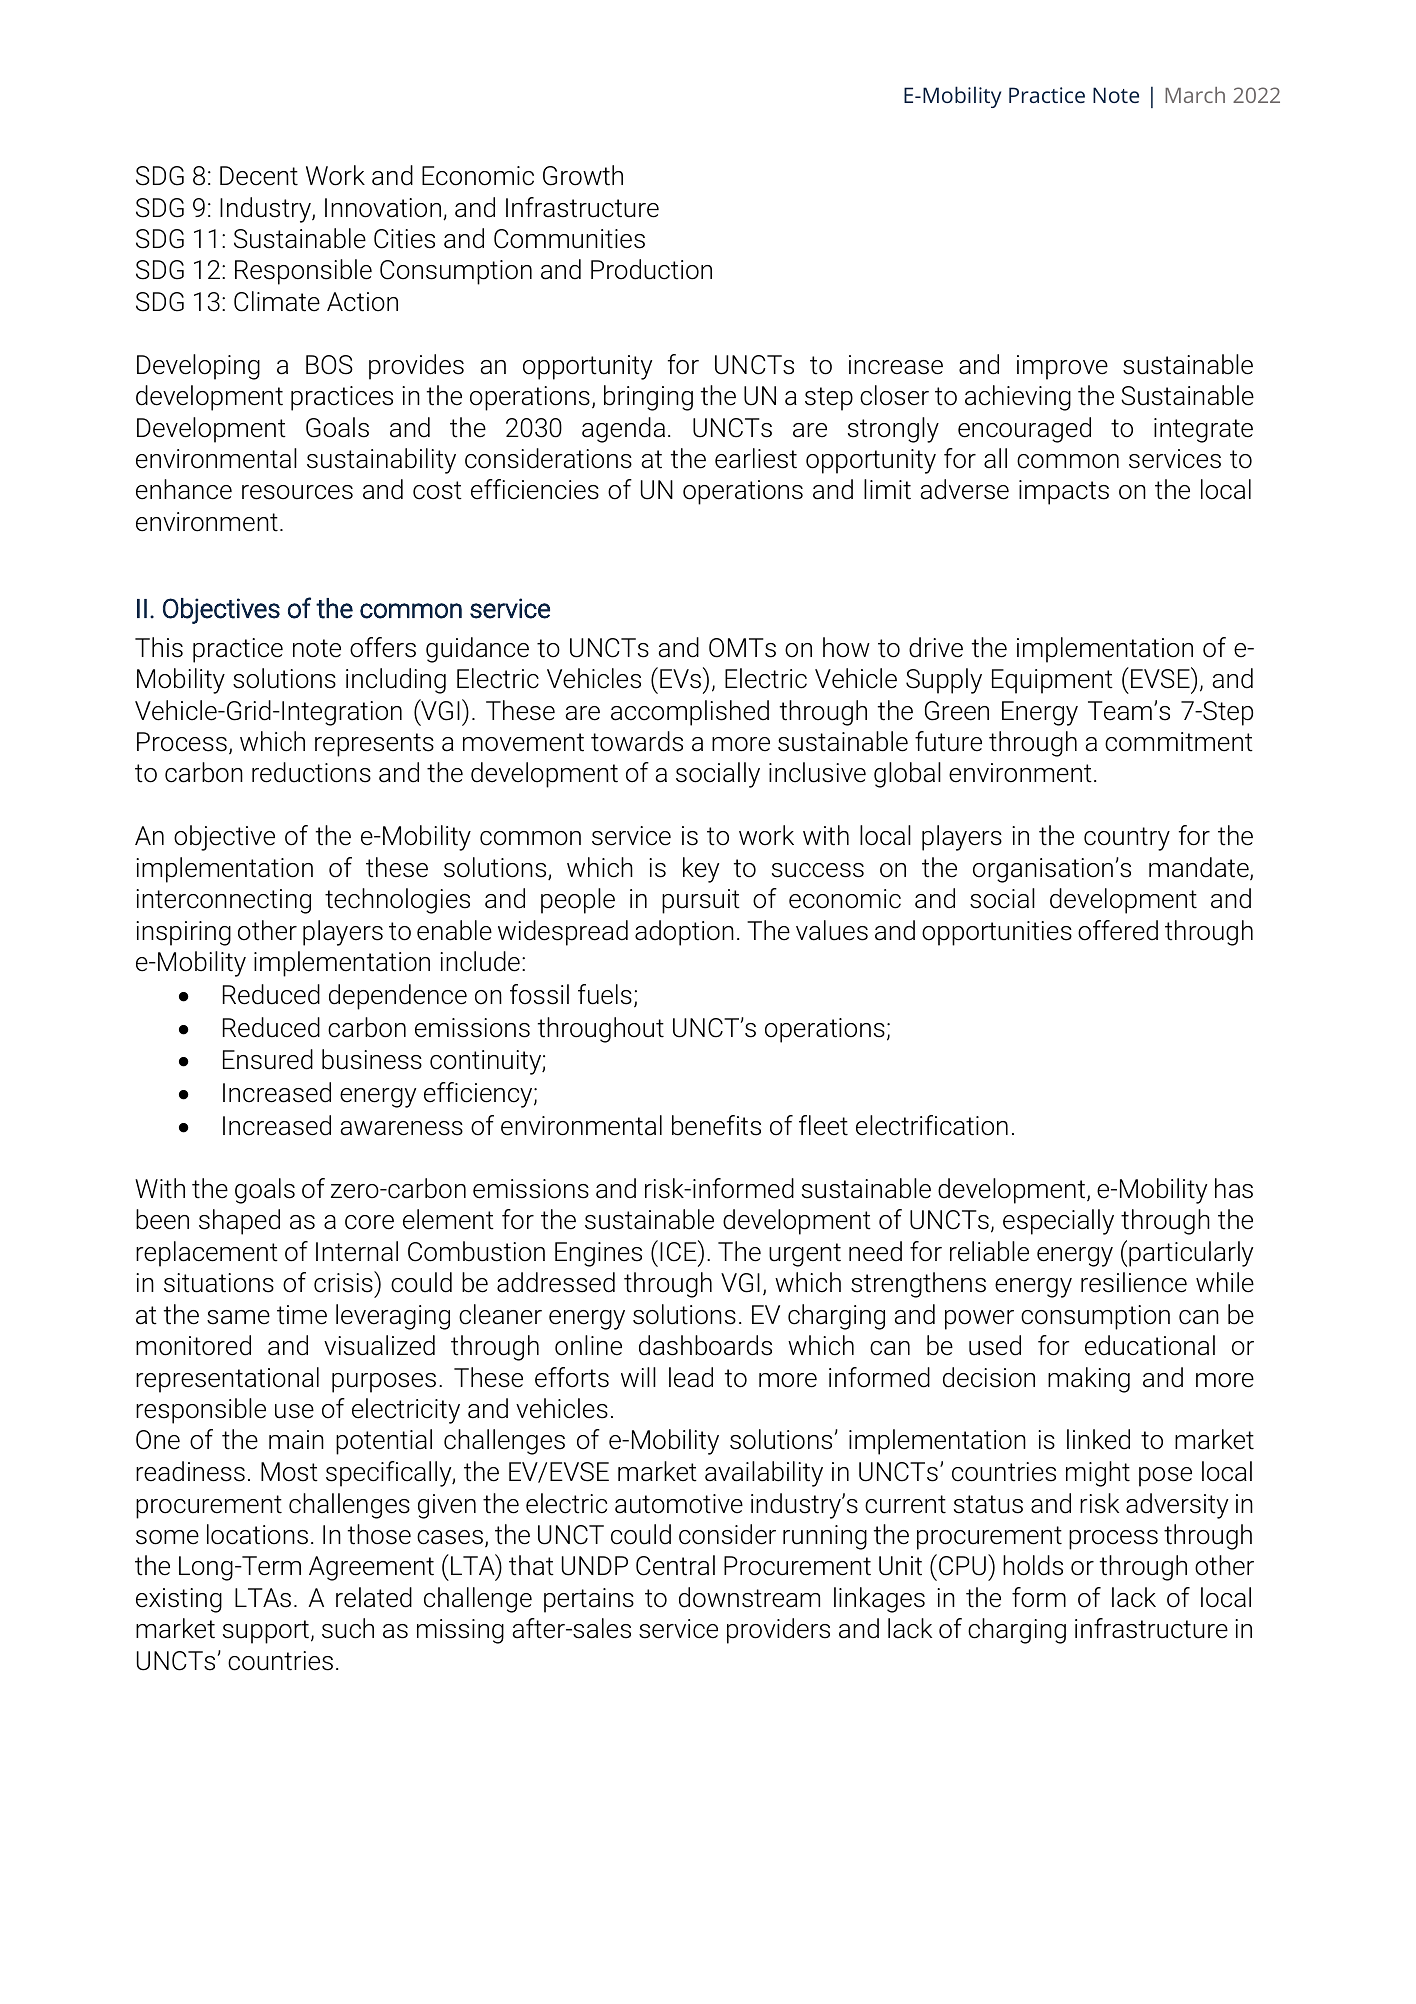  Describe the element at coordinates (583, 175) in the screenshot. I see `Growth` at that location.
